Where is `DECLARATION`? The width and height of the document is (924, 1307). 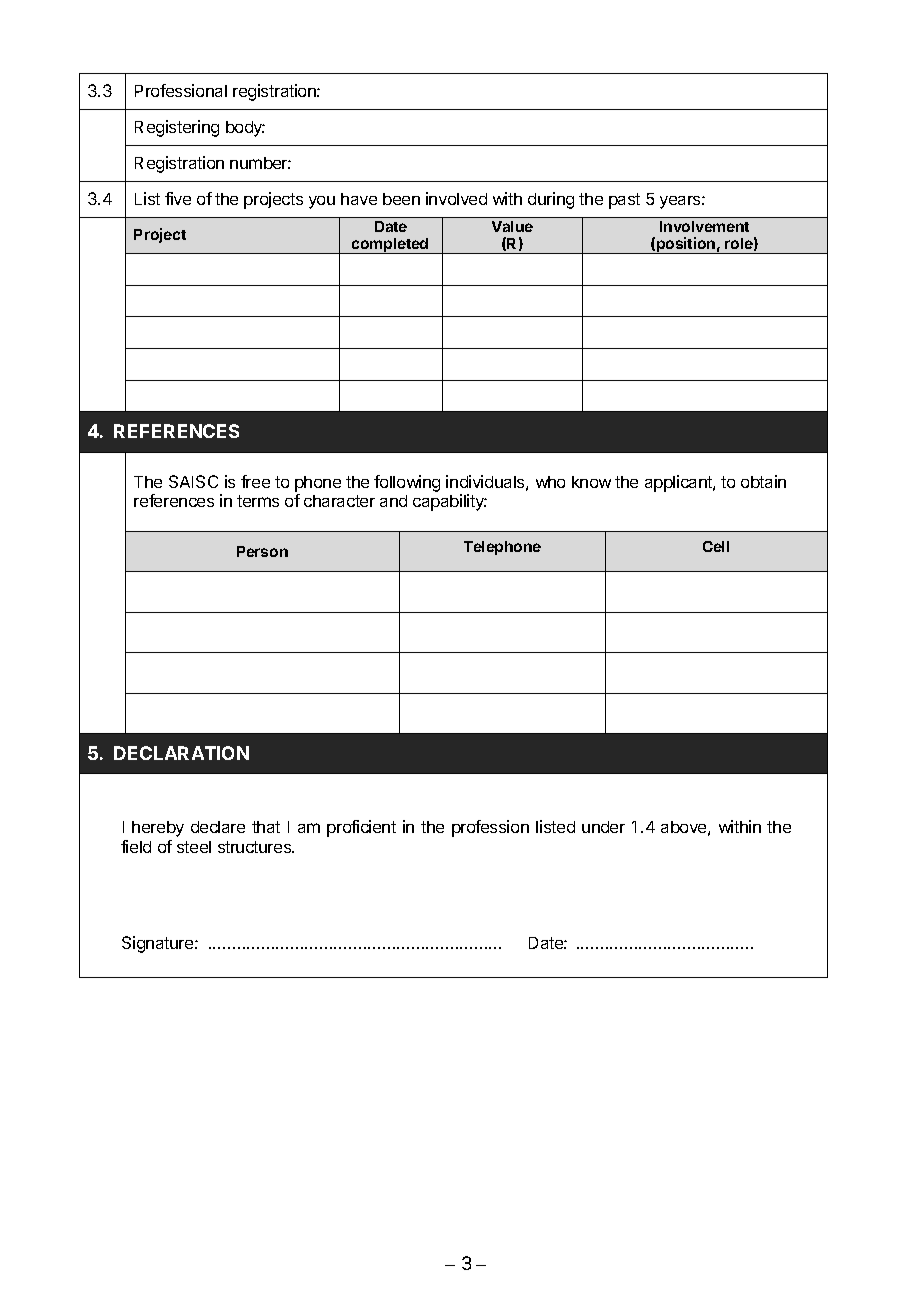 DECLARATION is located at coordinates (181, 753).
